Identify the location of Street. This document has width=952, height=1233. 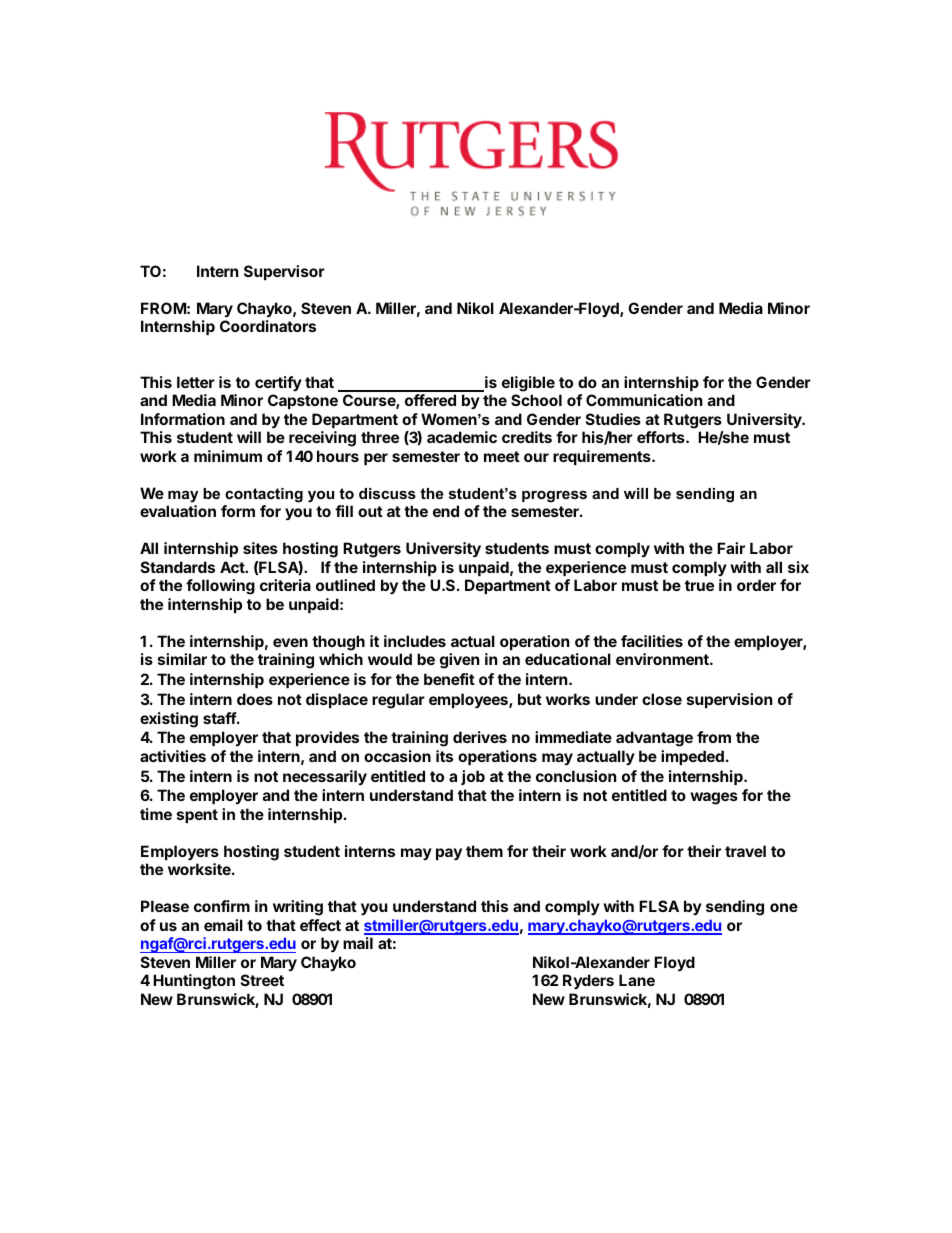
(262, 980).
